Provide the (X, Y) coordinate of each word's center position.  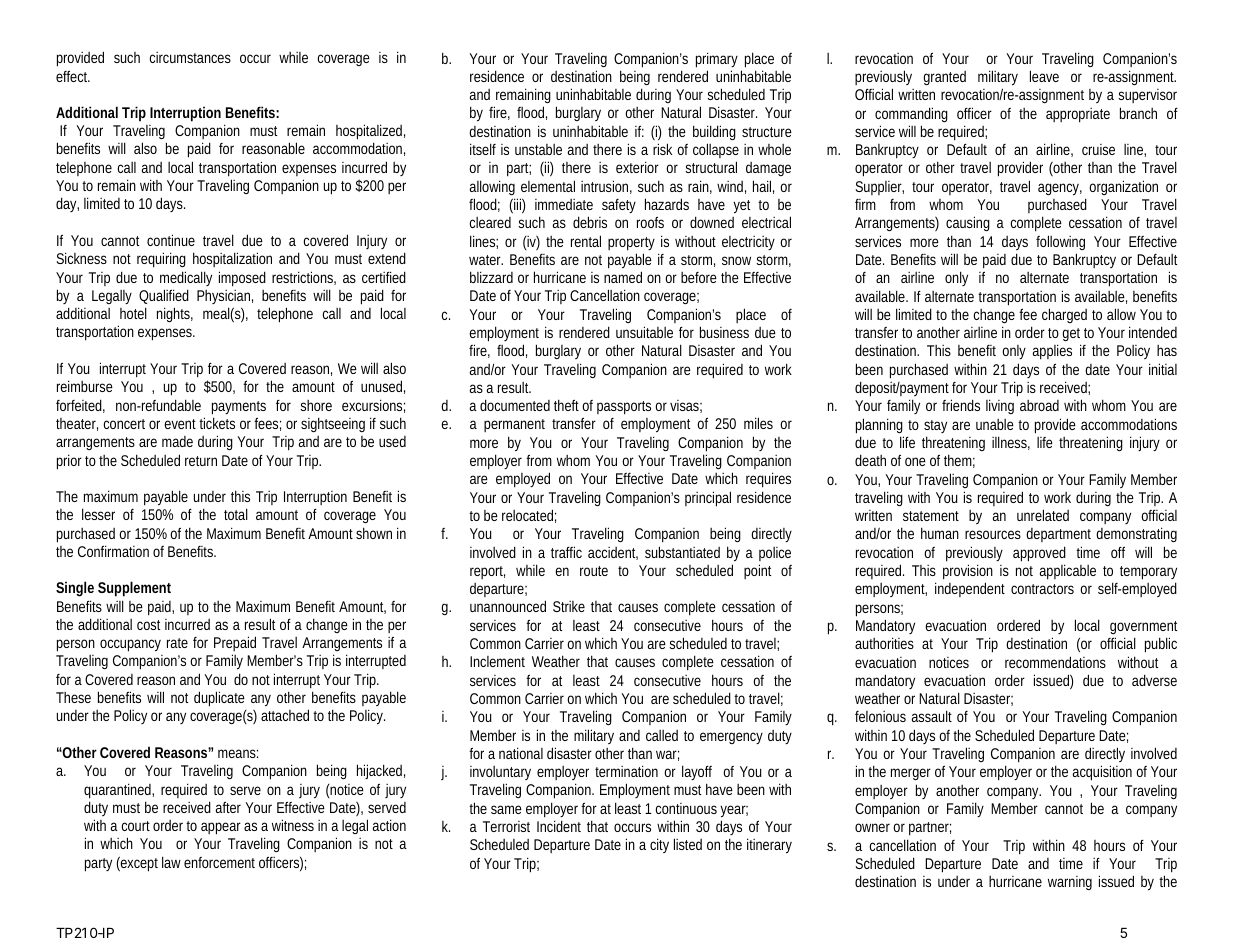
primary (717, 60)
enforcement (219, 862)
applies (1052, 352)
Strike (569, 606)
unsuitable (644, 332)
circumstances (190, 57)
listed (688, 844)
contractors (1042, 589)
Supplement (134, 589)
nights (175, 314)
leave (1044, 76)
